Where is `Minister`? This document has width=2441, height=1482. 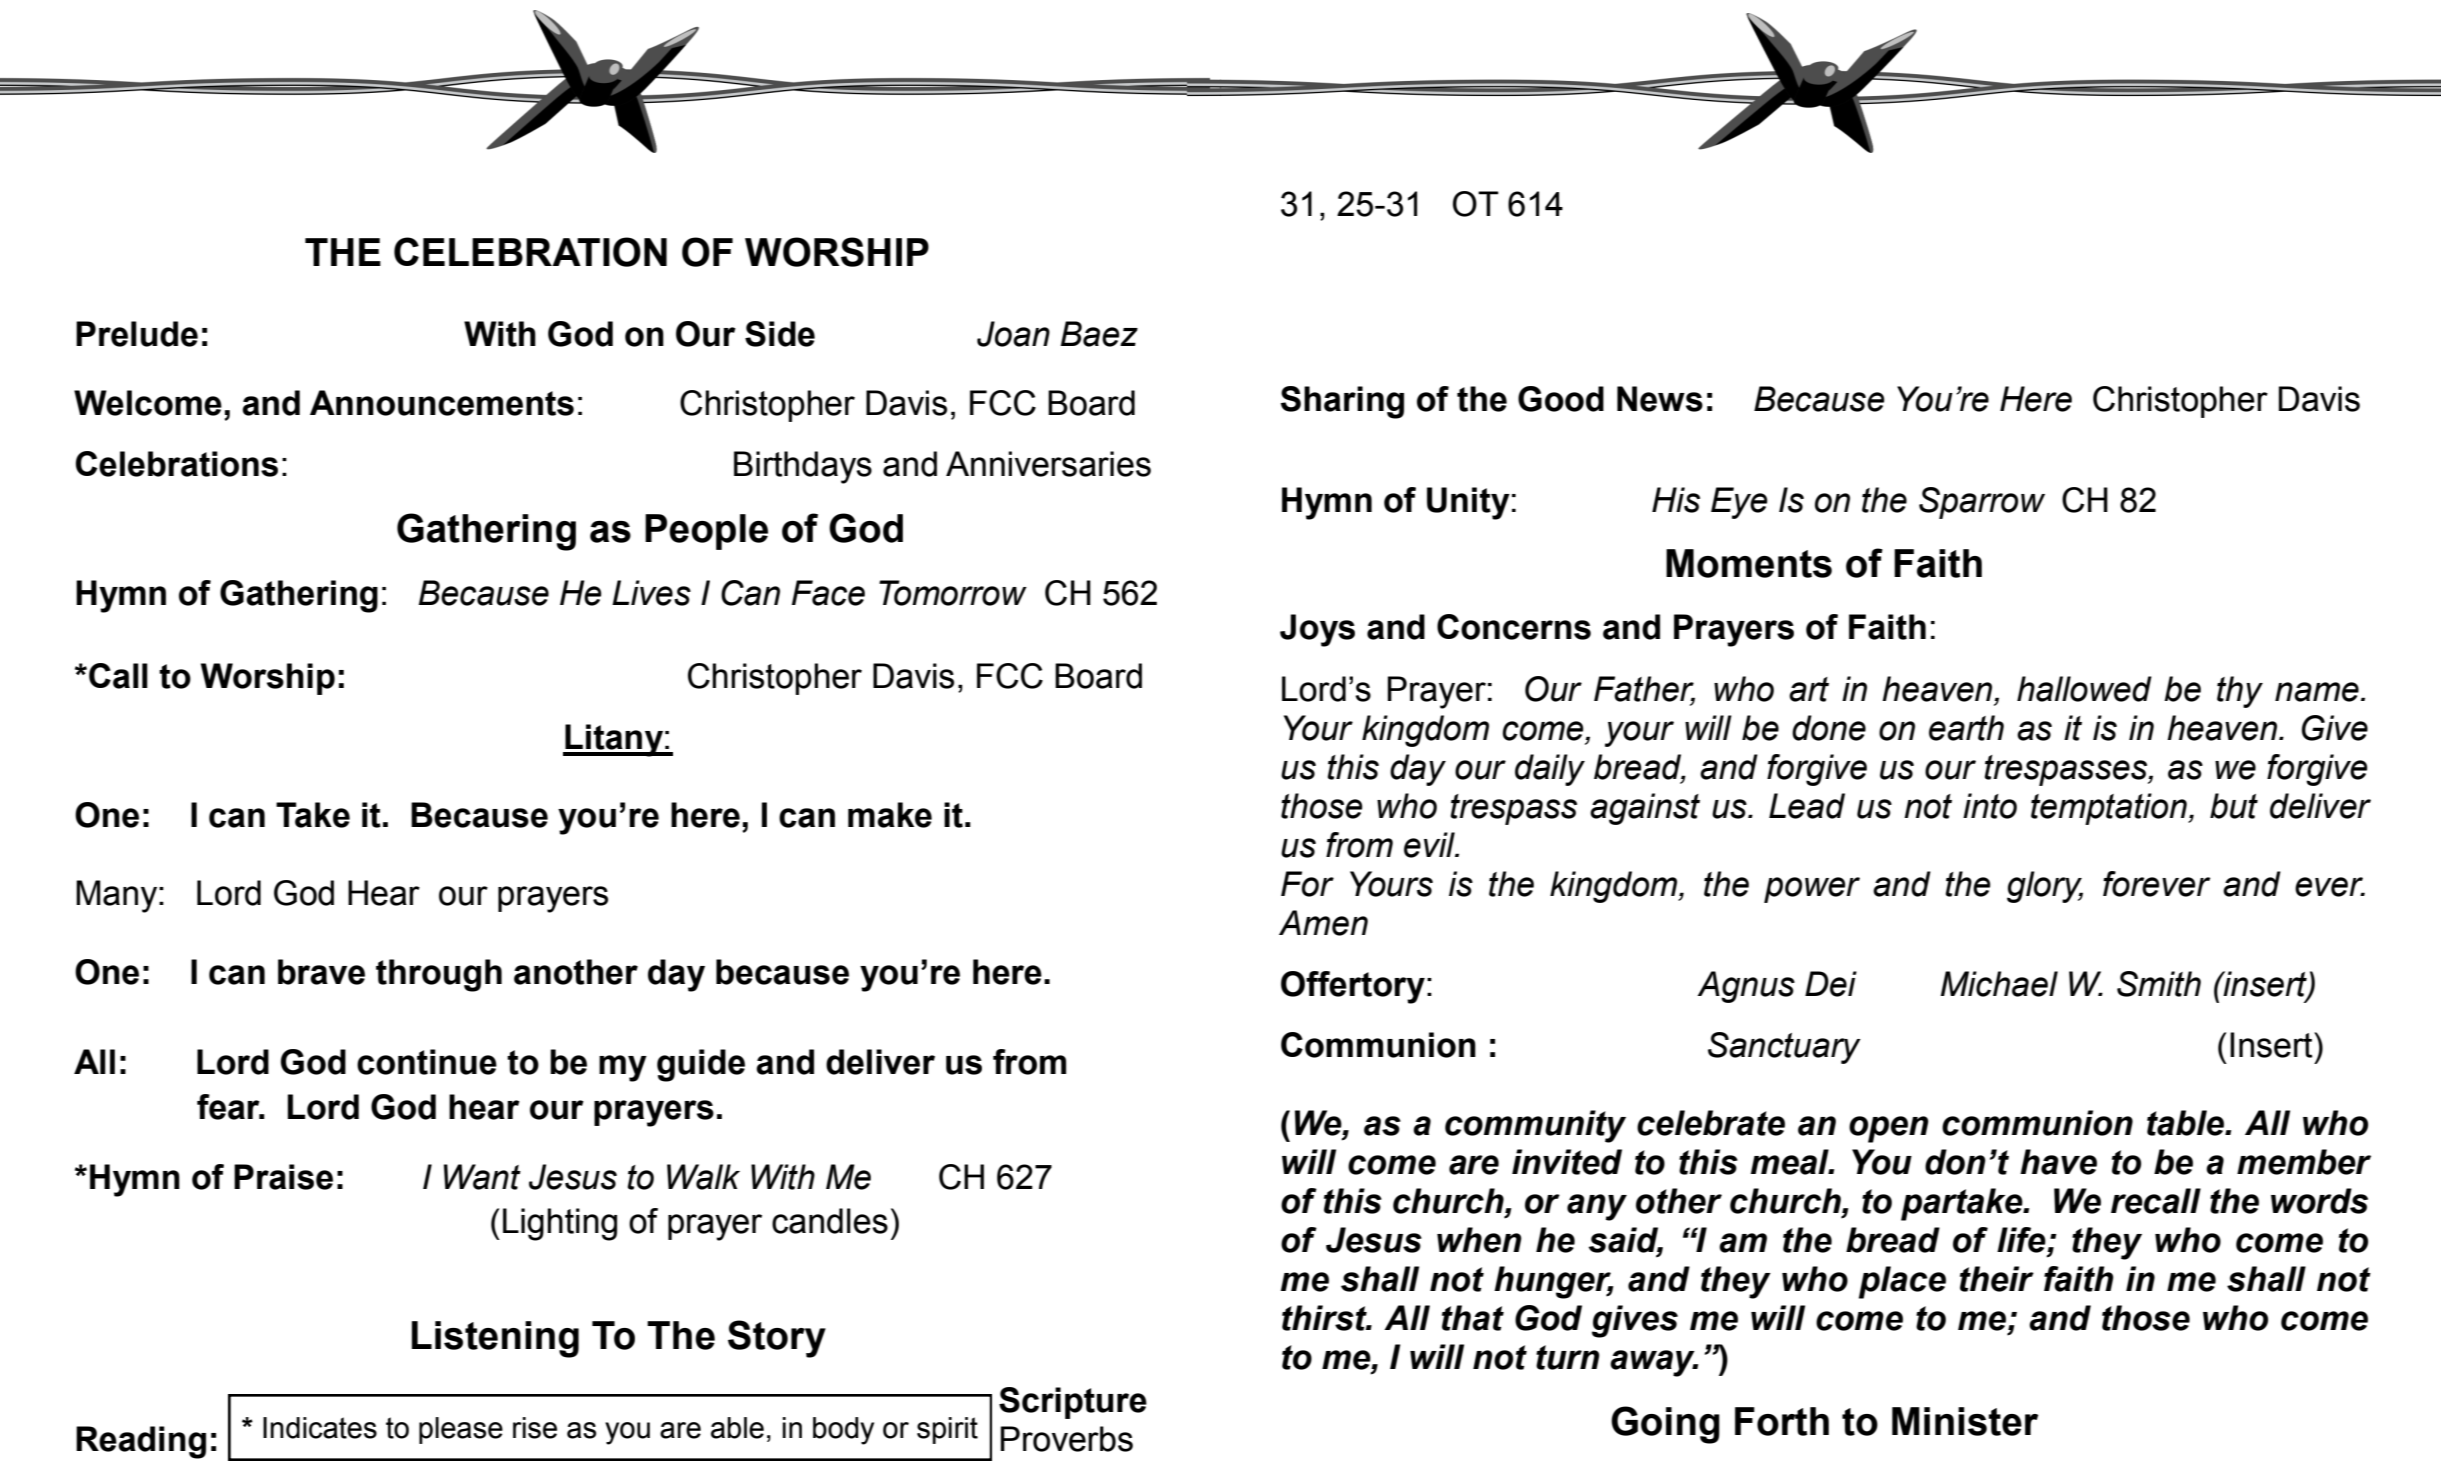 Minister is located at coordinates (1965, 1421).
